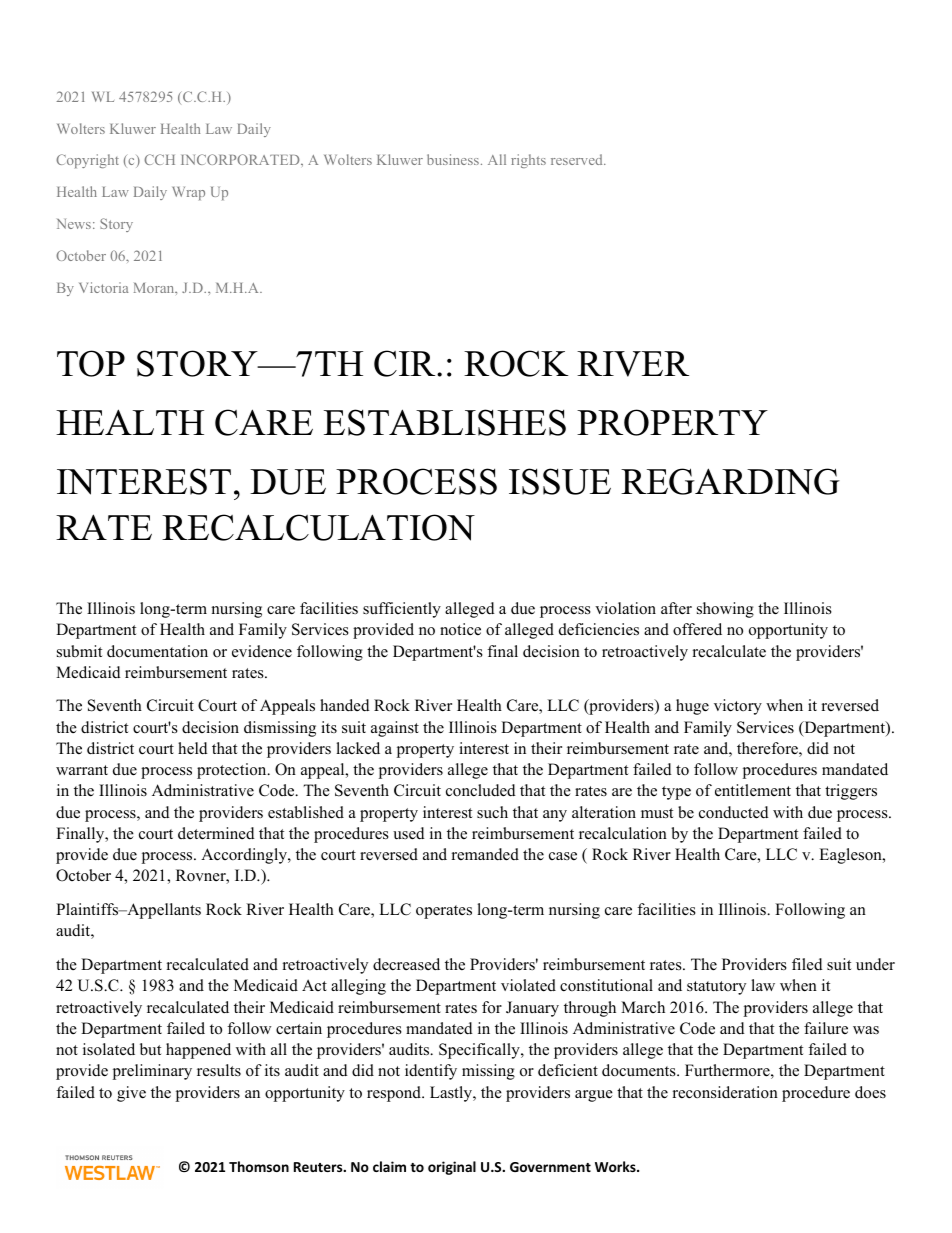 Image resolution: width=952 pixels, height=1233 pixels. What do you see at coordinates (157, 651) in the image?
I see `documentation` at bounding box center [157, 651].
